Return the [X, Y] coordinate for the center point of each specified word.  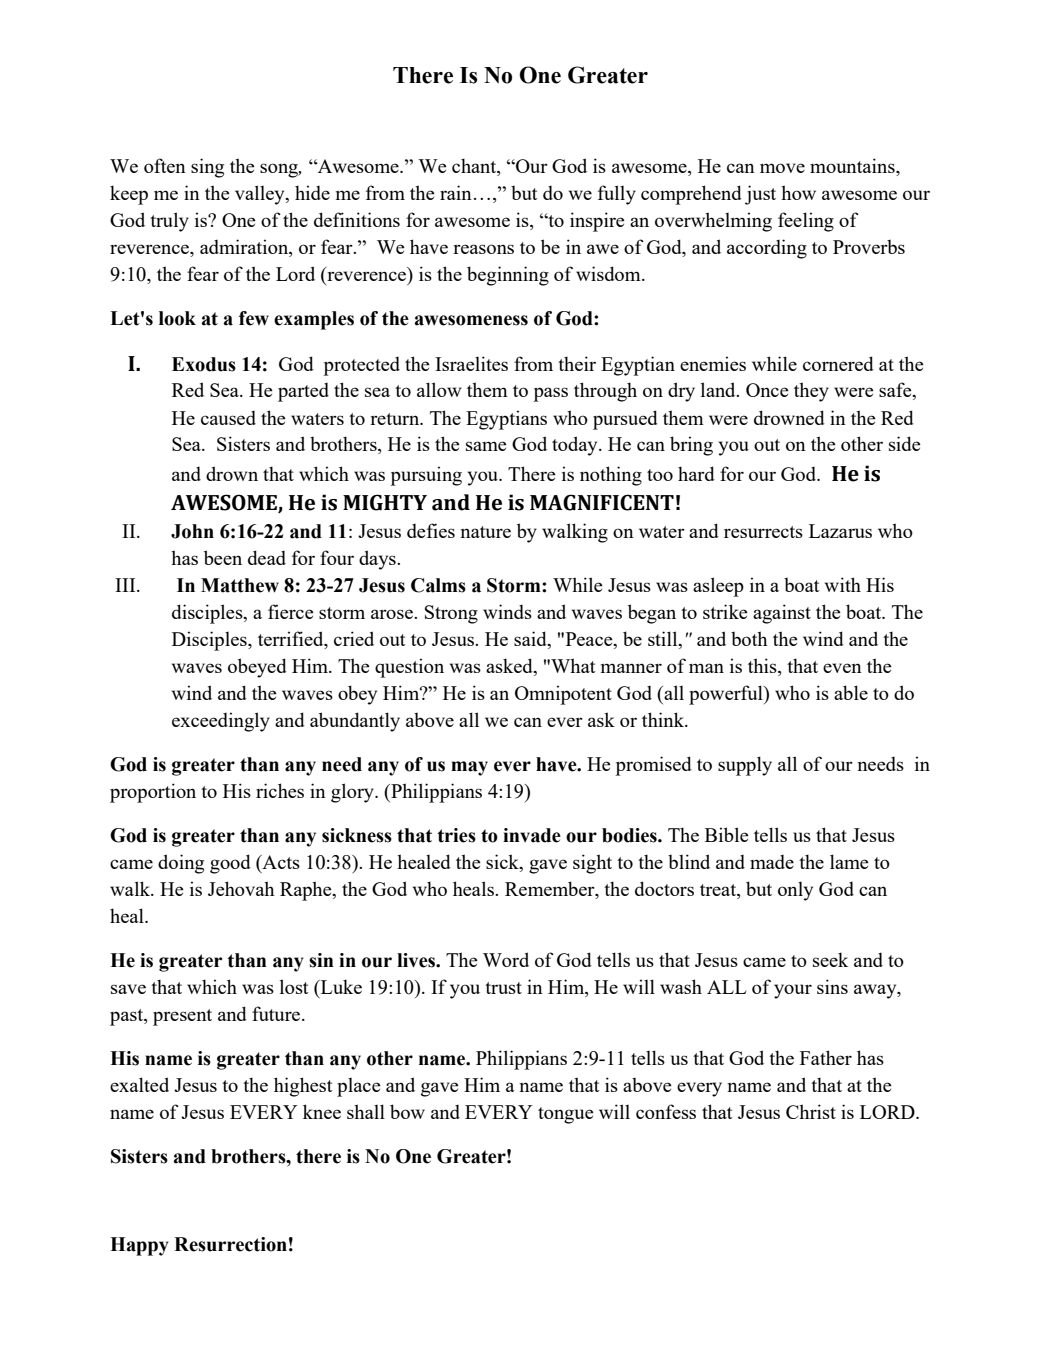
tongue [566, 1115]
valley [261, 195]
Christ [811, 1111]
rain [456, 192]
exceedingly [221, 722]
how [798, 192]
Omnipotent [563, 695]
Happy [139, 1246]
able [851, 692]
